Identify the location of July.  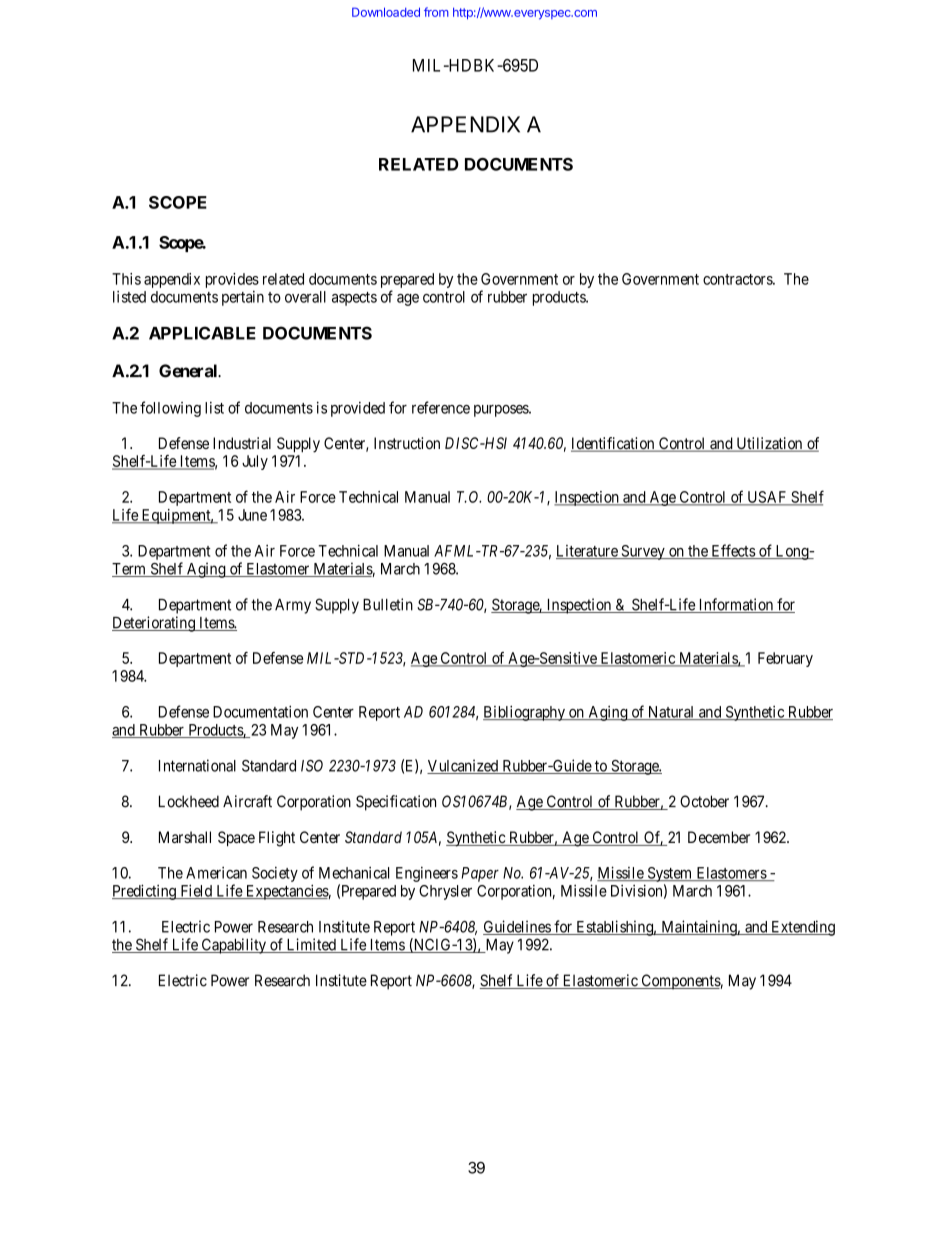
(255, 462).
